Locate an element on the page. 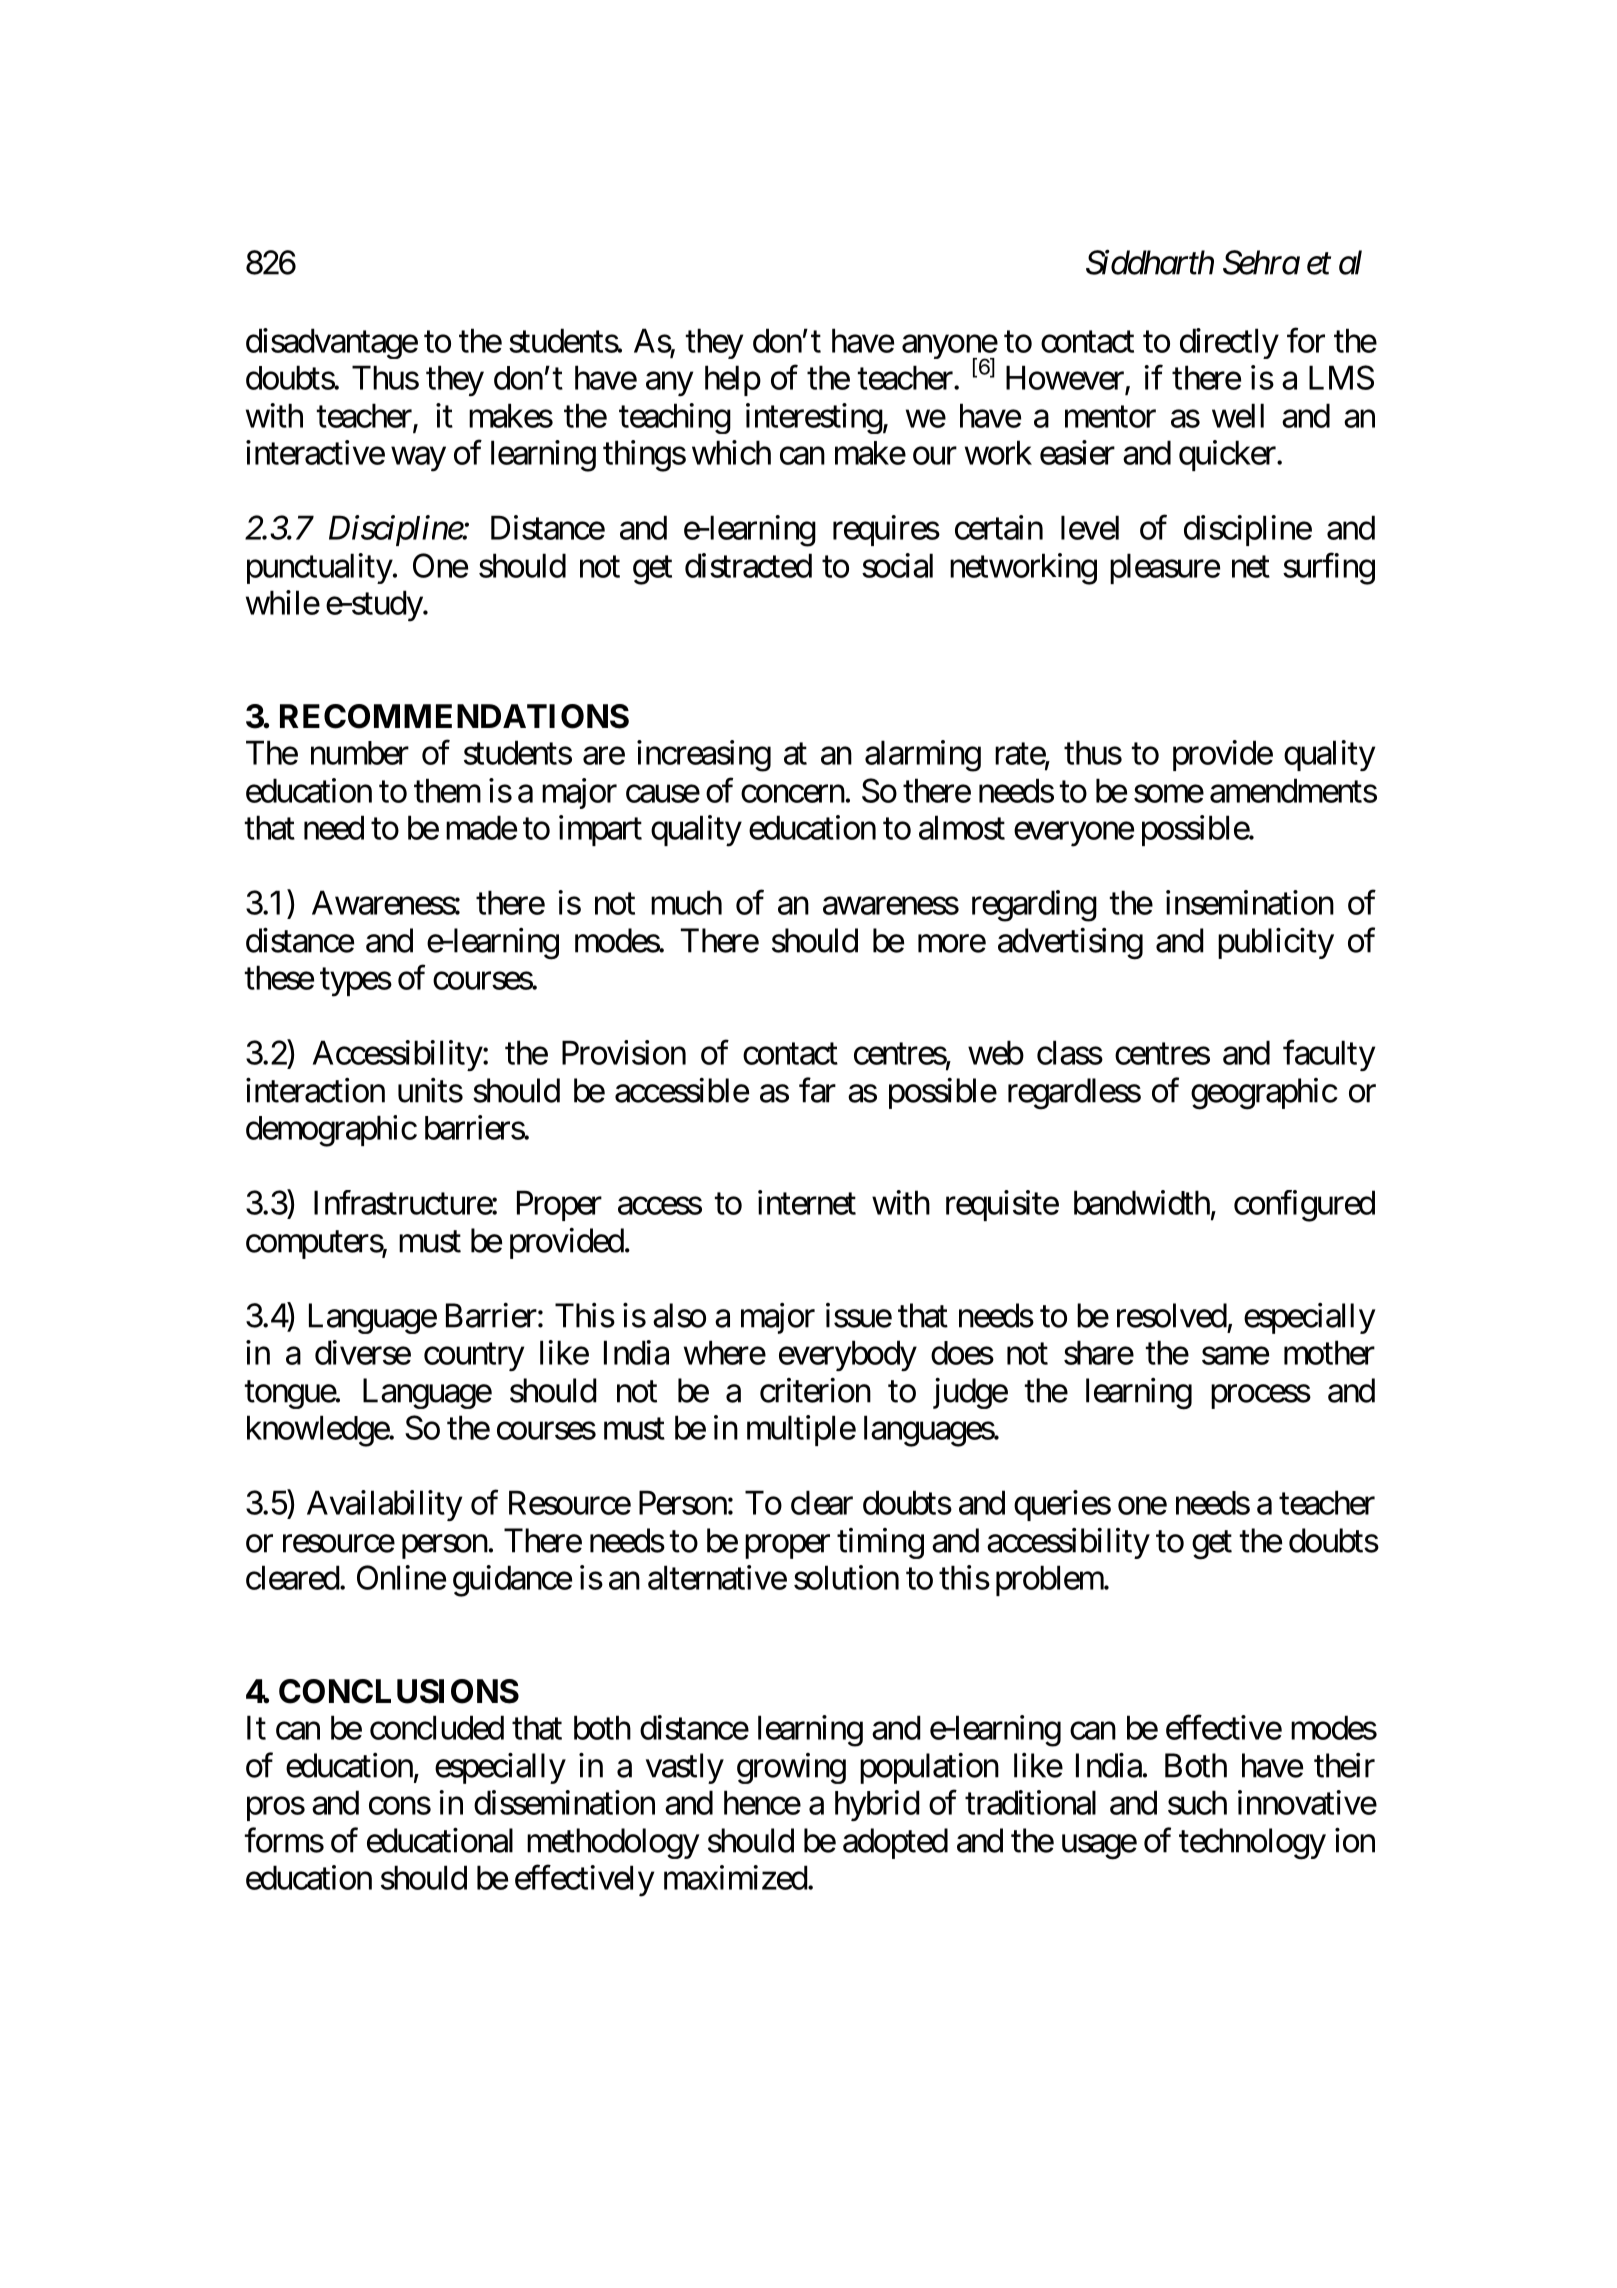 This document has height=2288, width=1617. country is located at coordinates (474, 1357).
